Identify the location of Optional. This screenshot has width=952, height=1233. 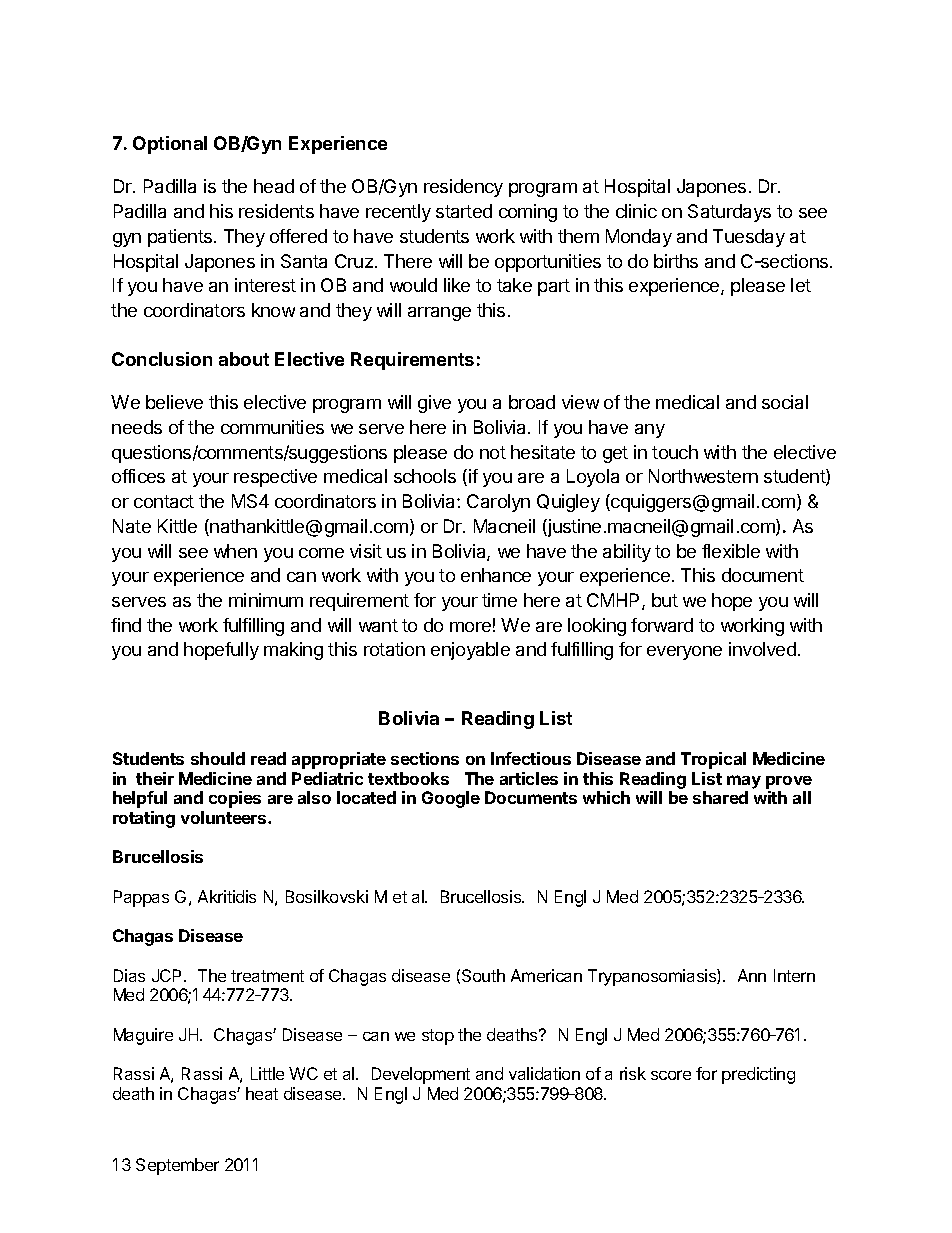
(170, 145).
